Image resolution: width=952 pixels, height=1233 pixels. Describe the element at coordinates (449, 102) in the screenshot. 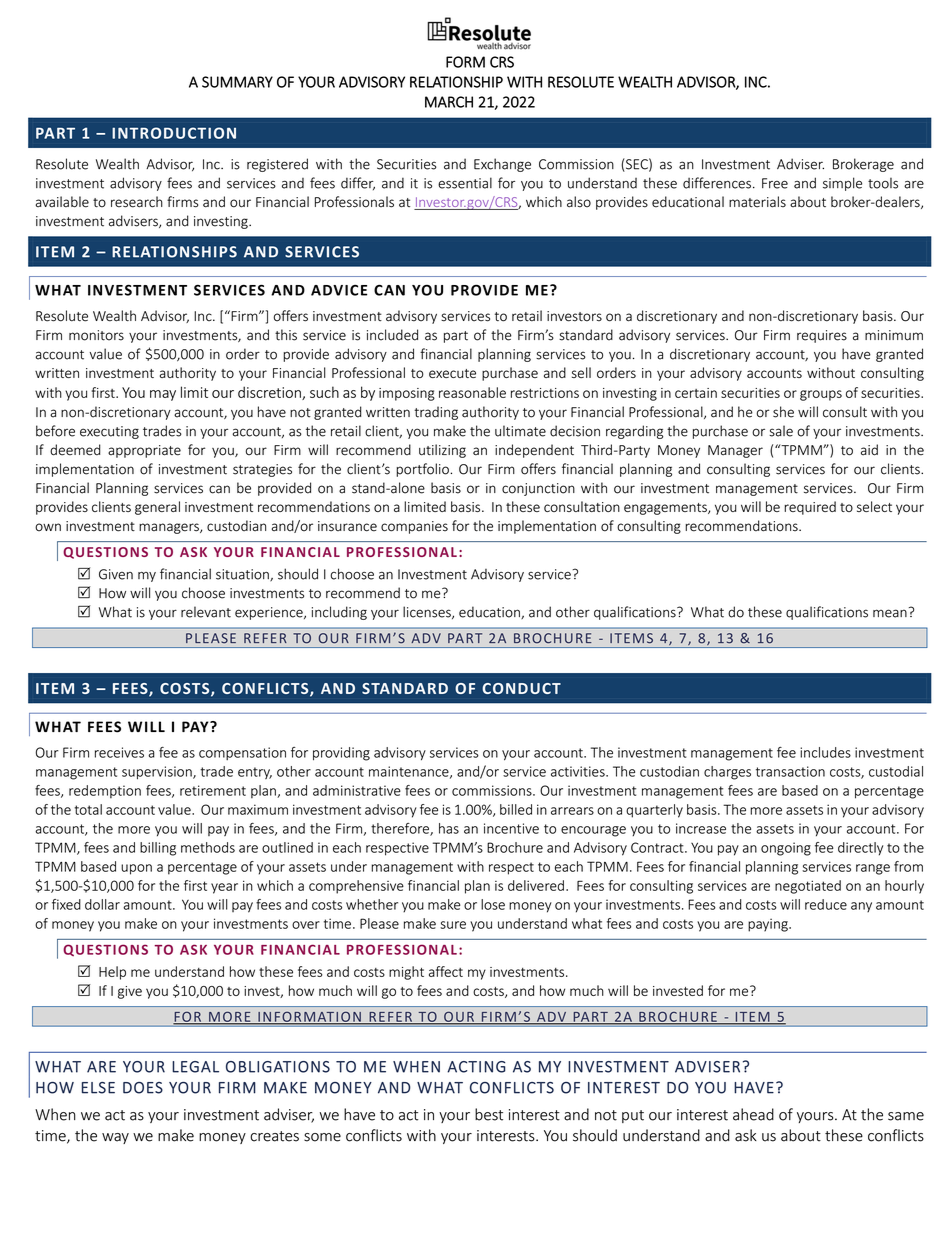

I see `MARCH` at that location.
